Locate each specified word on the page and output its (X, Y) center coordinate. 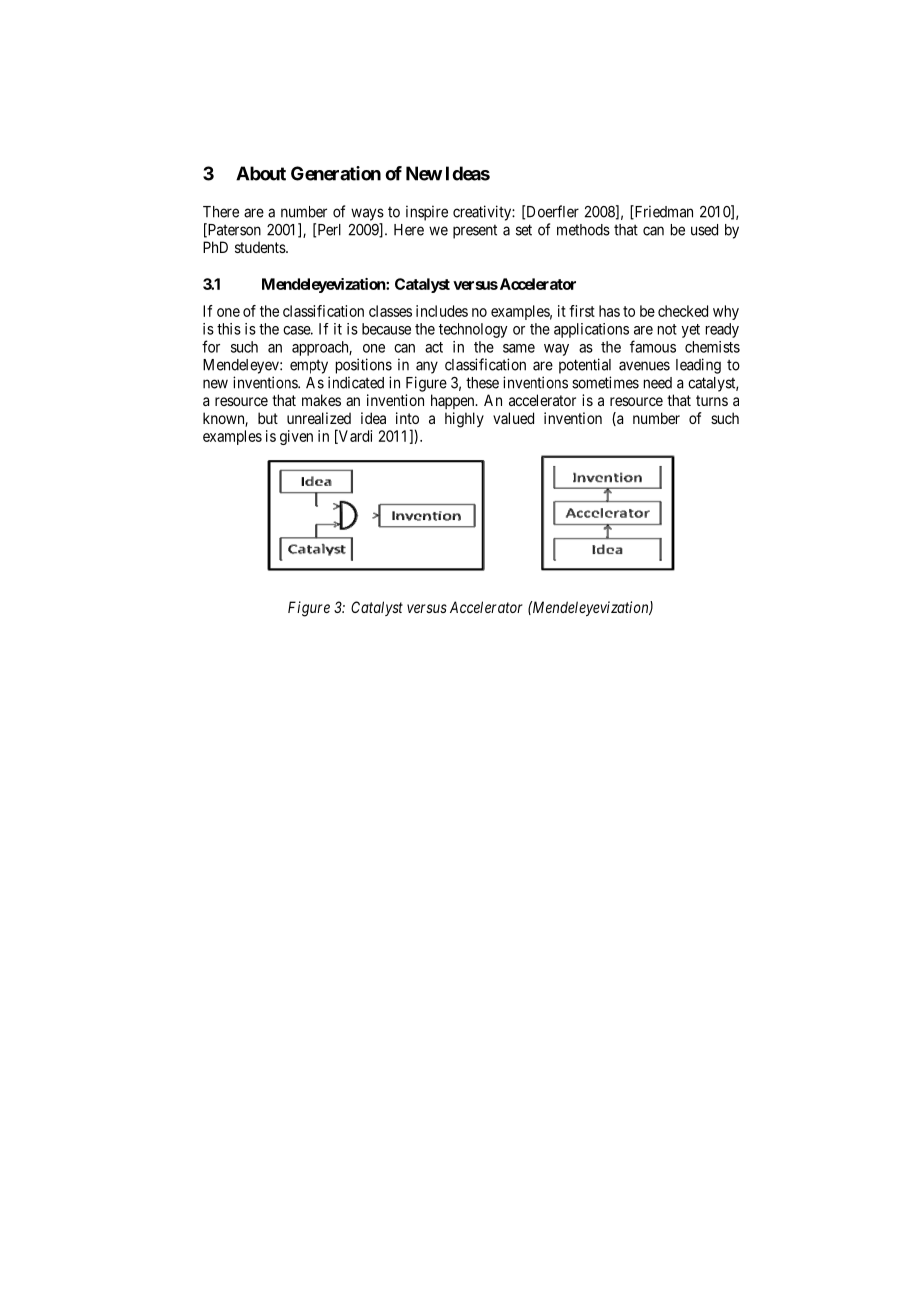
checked (683, 311)
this (229, 329)
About (261, 173)
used (704, 230)
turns (712, 400)
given (296, 437)
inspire (427, 213)
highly (464, 420)
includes (442, 311)
